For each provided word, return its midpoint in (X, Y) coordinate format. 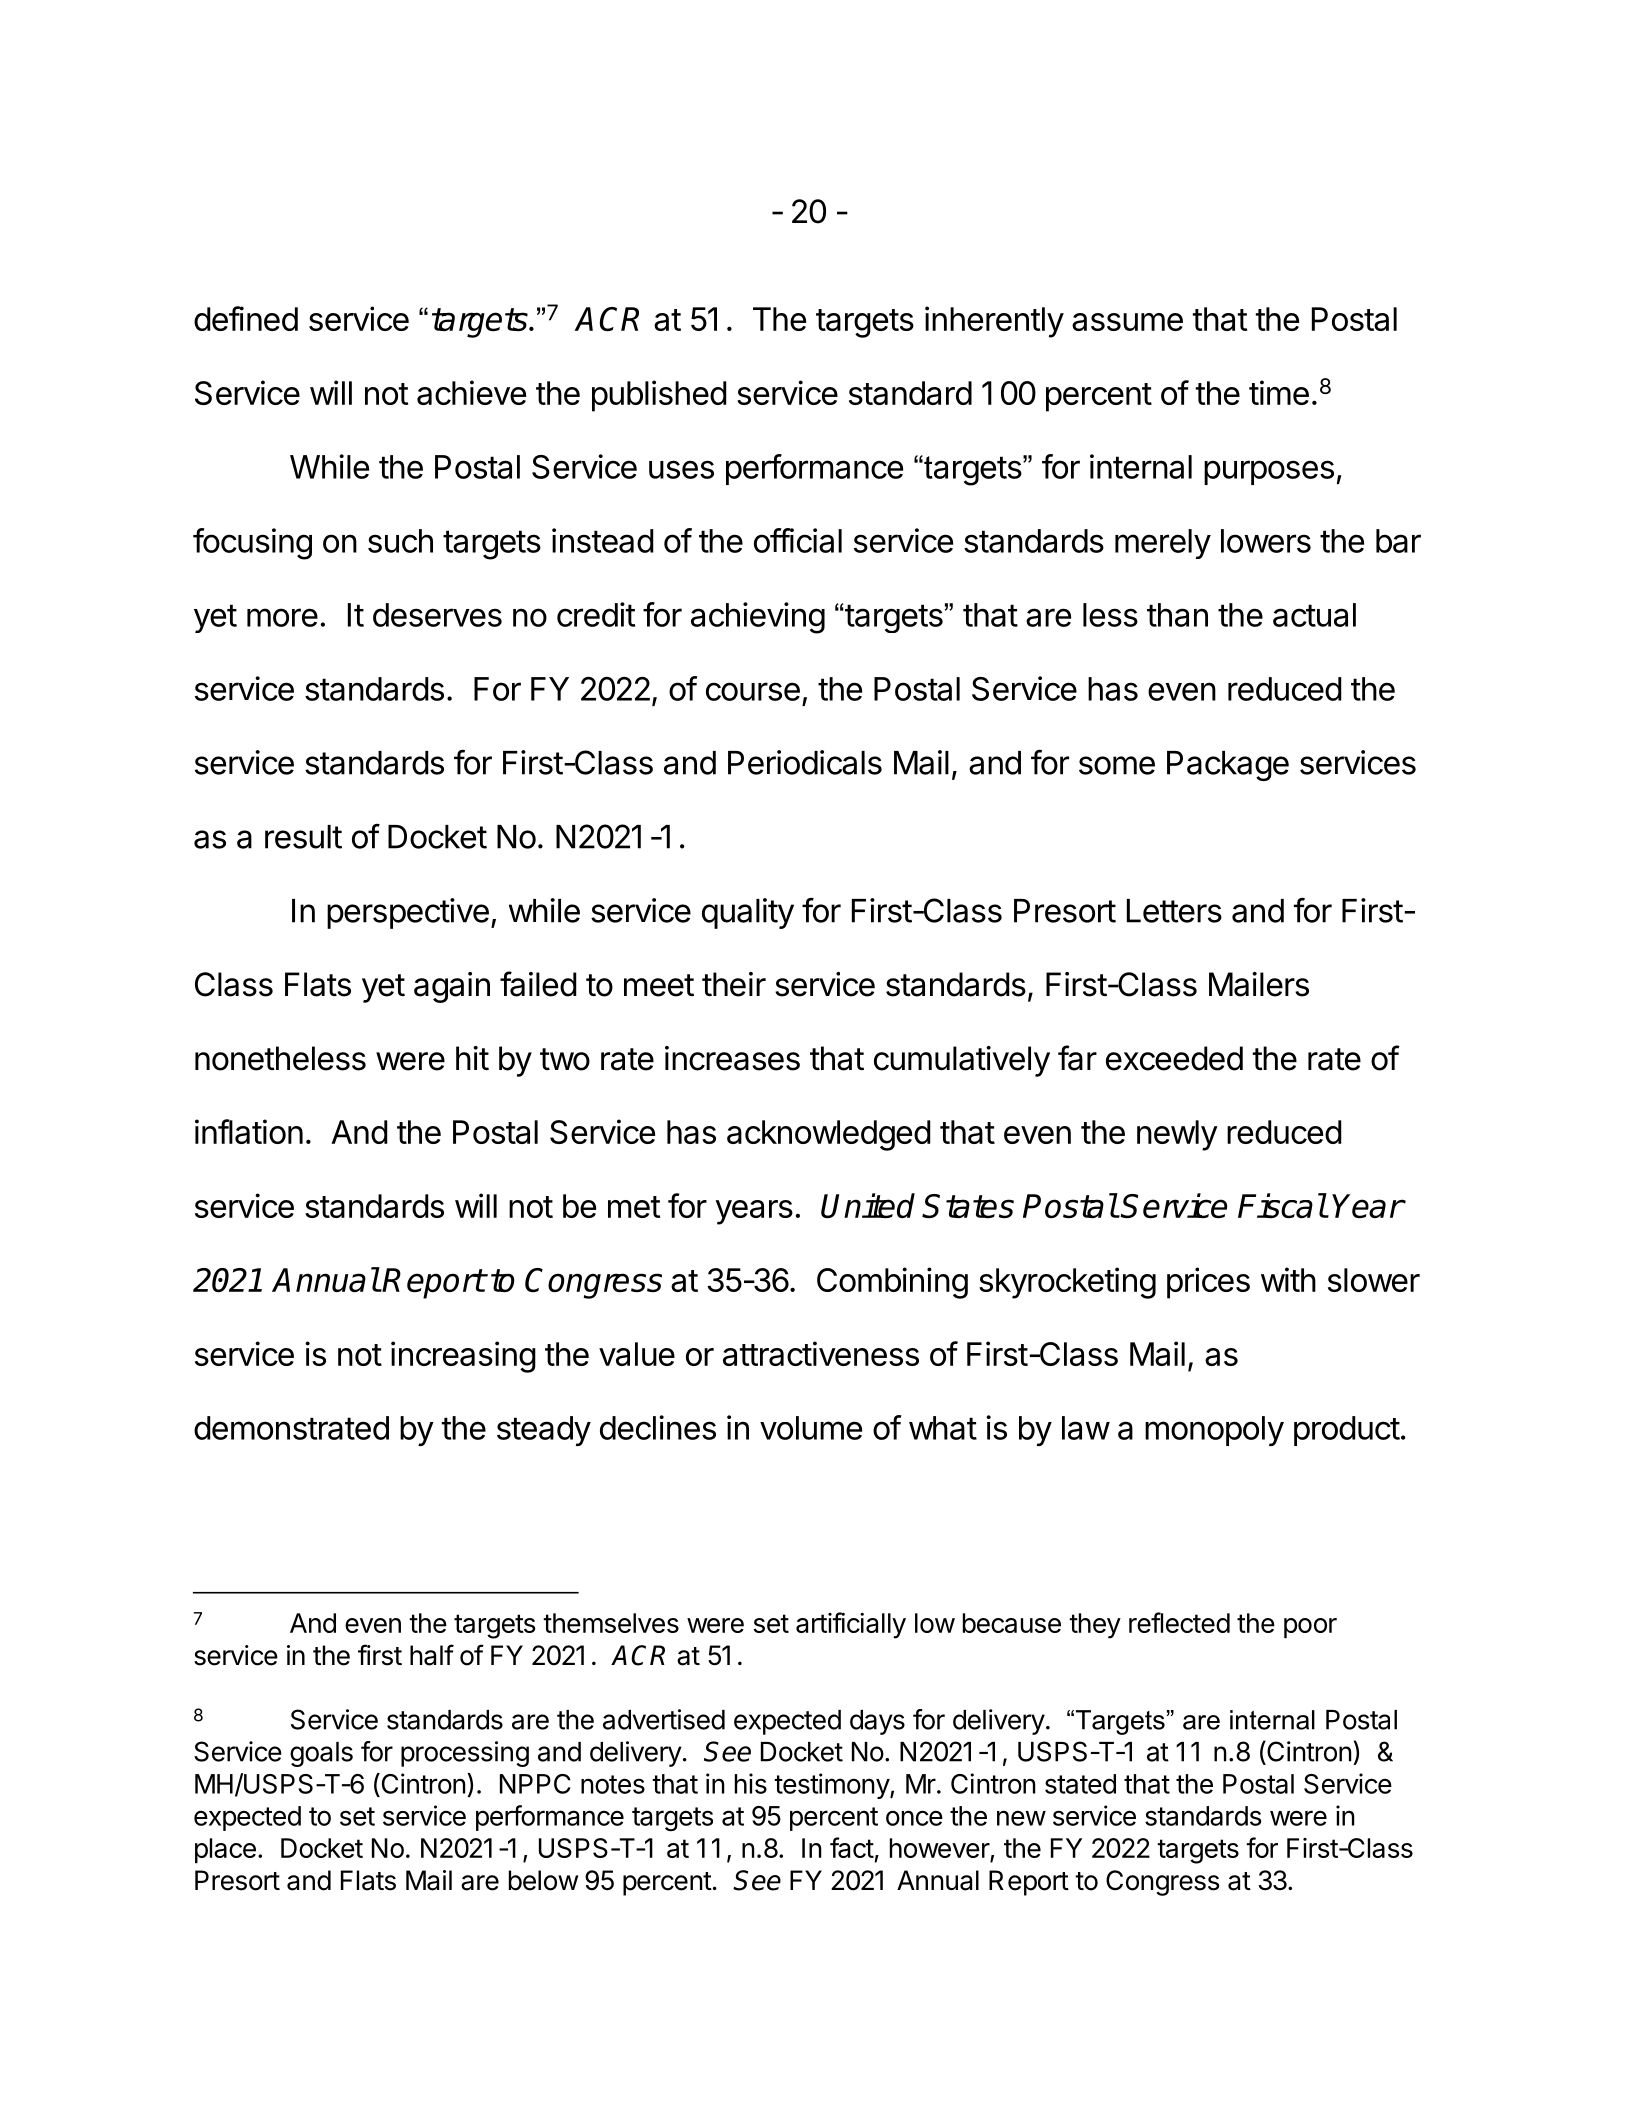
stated (1080, 1784)
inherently (994, 322)
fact (852, 1847)
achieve (471, 392)
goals (321, 1754)
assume (1127, 322)
